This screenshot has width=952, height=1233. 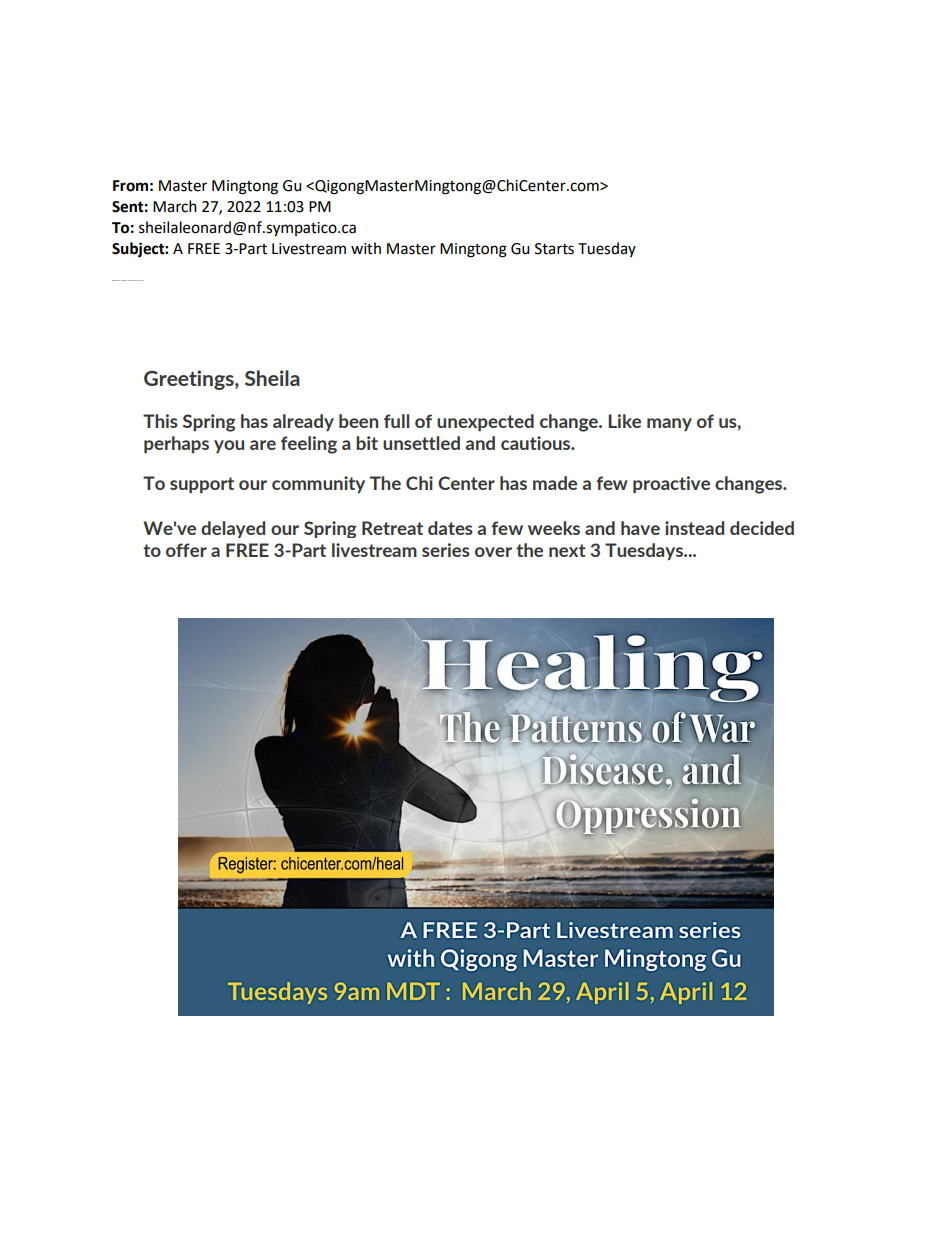 What do you see at coordinates (186, 550) in the screenshot?
I see `offer` at bounding box center [186, 550].
